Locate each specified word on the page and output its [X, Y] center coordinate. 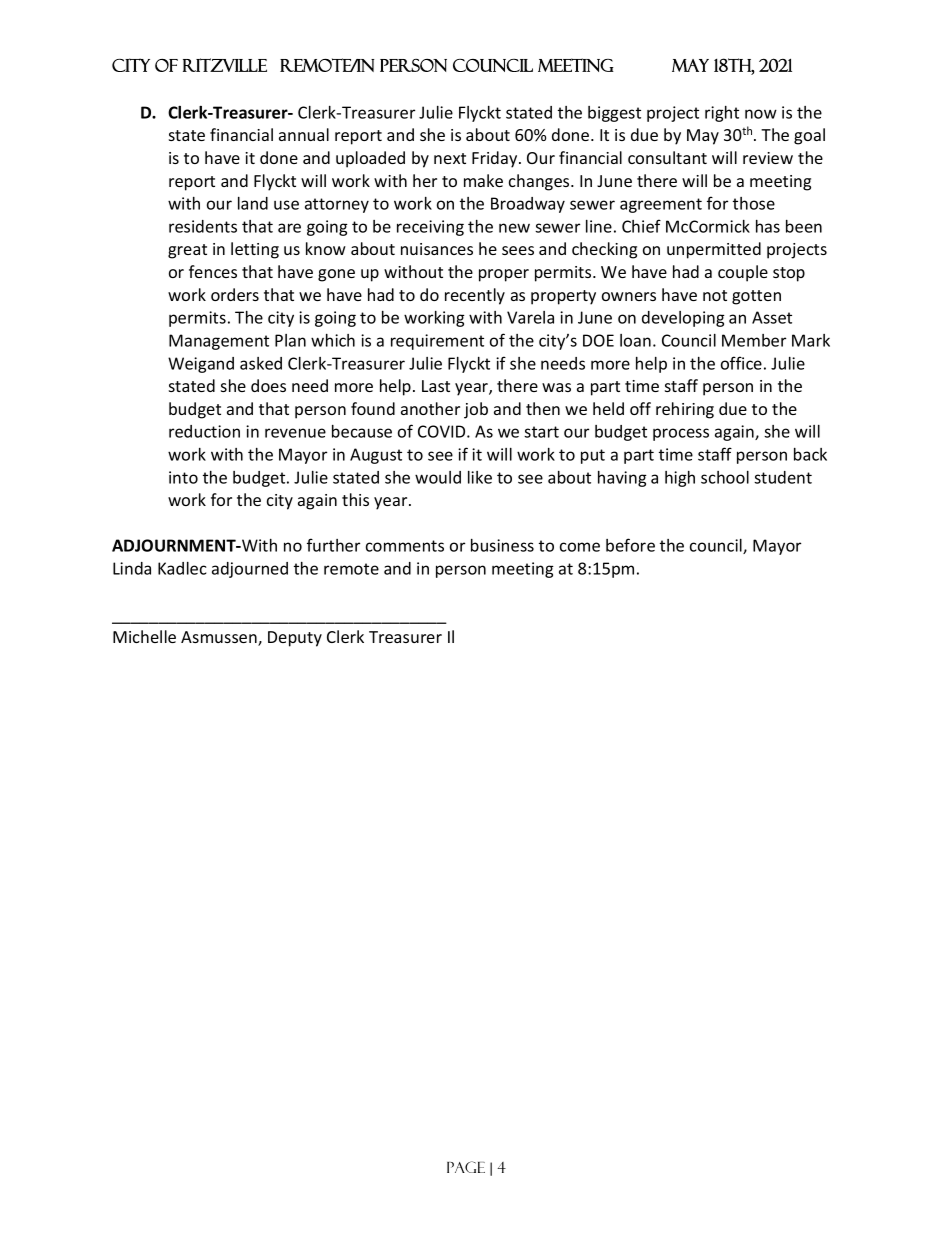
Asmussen [220, 638]
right [722, 114]
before [630, 545]
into [183, 477]
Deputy [295, 639]
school [725, 477]
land [253, 203]
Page [466, 1167]
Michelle [144, 636]
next [450, 158]
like [480, 477]
